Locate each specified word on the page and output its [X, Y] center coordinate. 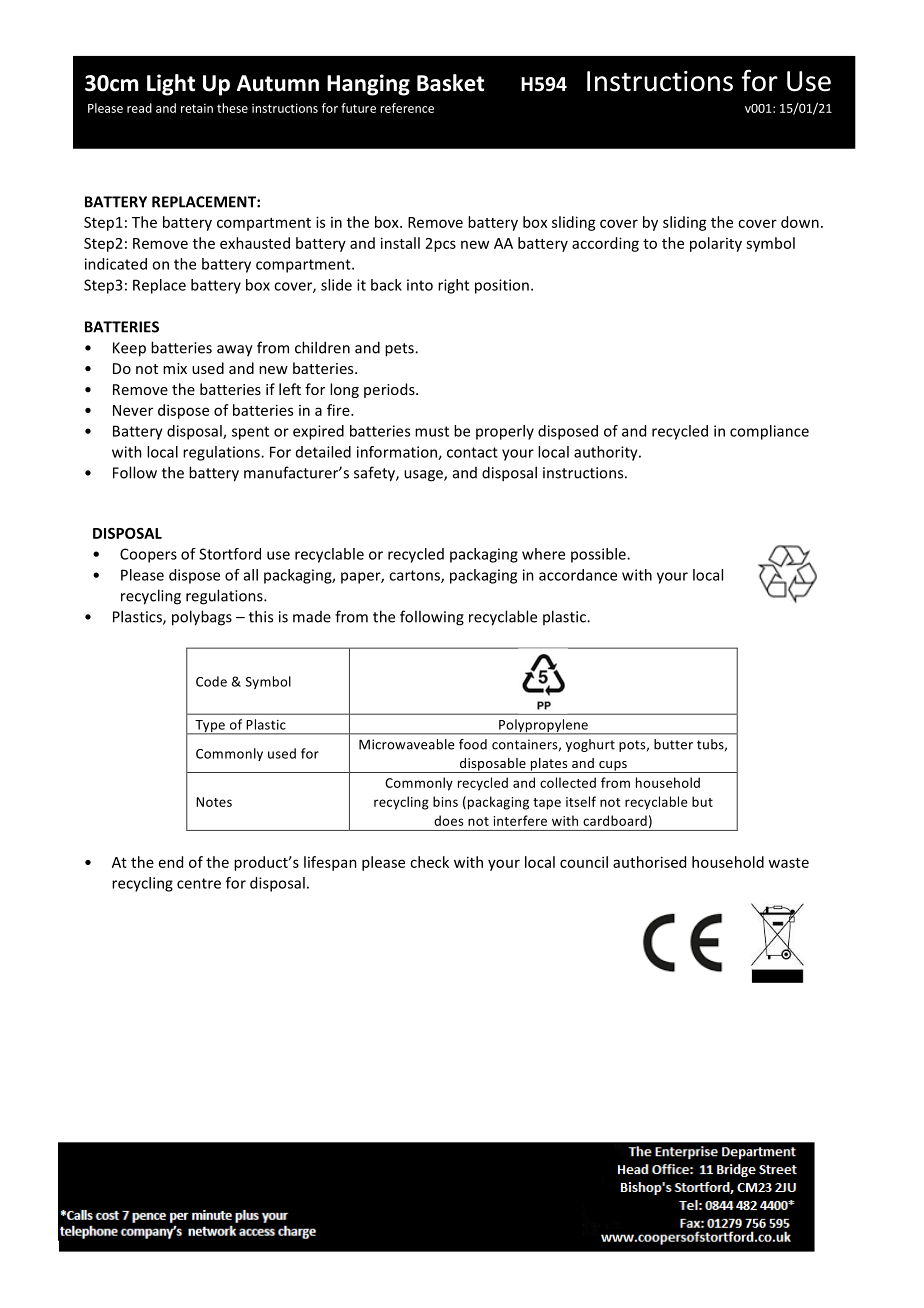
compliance [769, 432]
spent [250, 433]
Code [211, 681]
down [800, 222]
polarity [716, 244]
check [429, 862]
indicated [116, 264]
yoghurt [590, 745]
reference [407, 108]
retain [197, 108]
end [171, 862]
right [453, 286]
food [473, 744]
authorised [649, 862]
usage [424, 476]
